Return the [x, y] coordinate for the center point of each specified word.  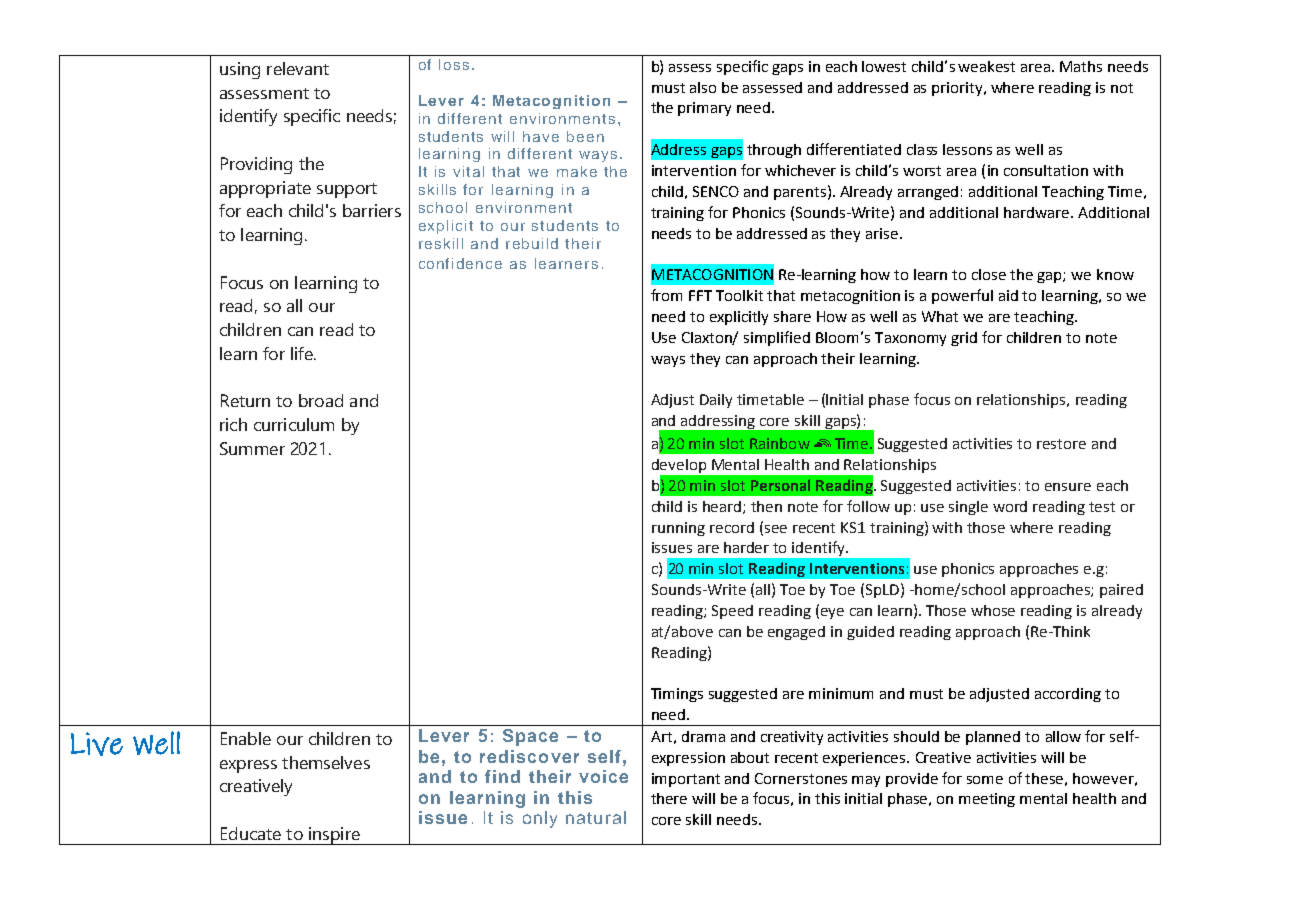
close [989, 274]
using [240, 70]
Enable [246, 738]
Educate [251, 833]
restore [1061, 444]
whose [993, 610]
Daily [716, 401]
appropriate [265, 189]
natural [596, 817]
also [703, 87]
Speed [732, 612]
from [666, 295]
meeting [987, 800]
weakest [986, 66]
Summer [252, 448]
